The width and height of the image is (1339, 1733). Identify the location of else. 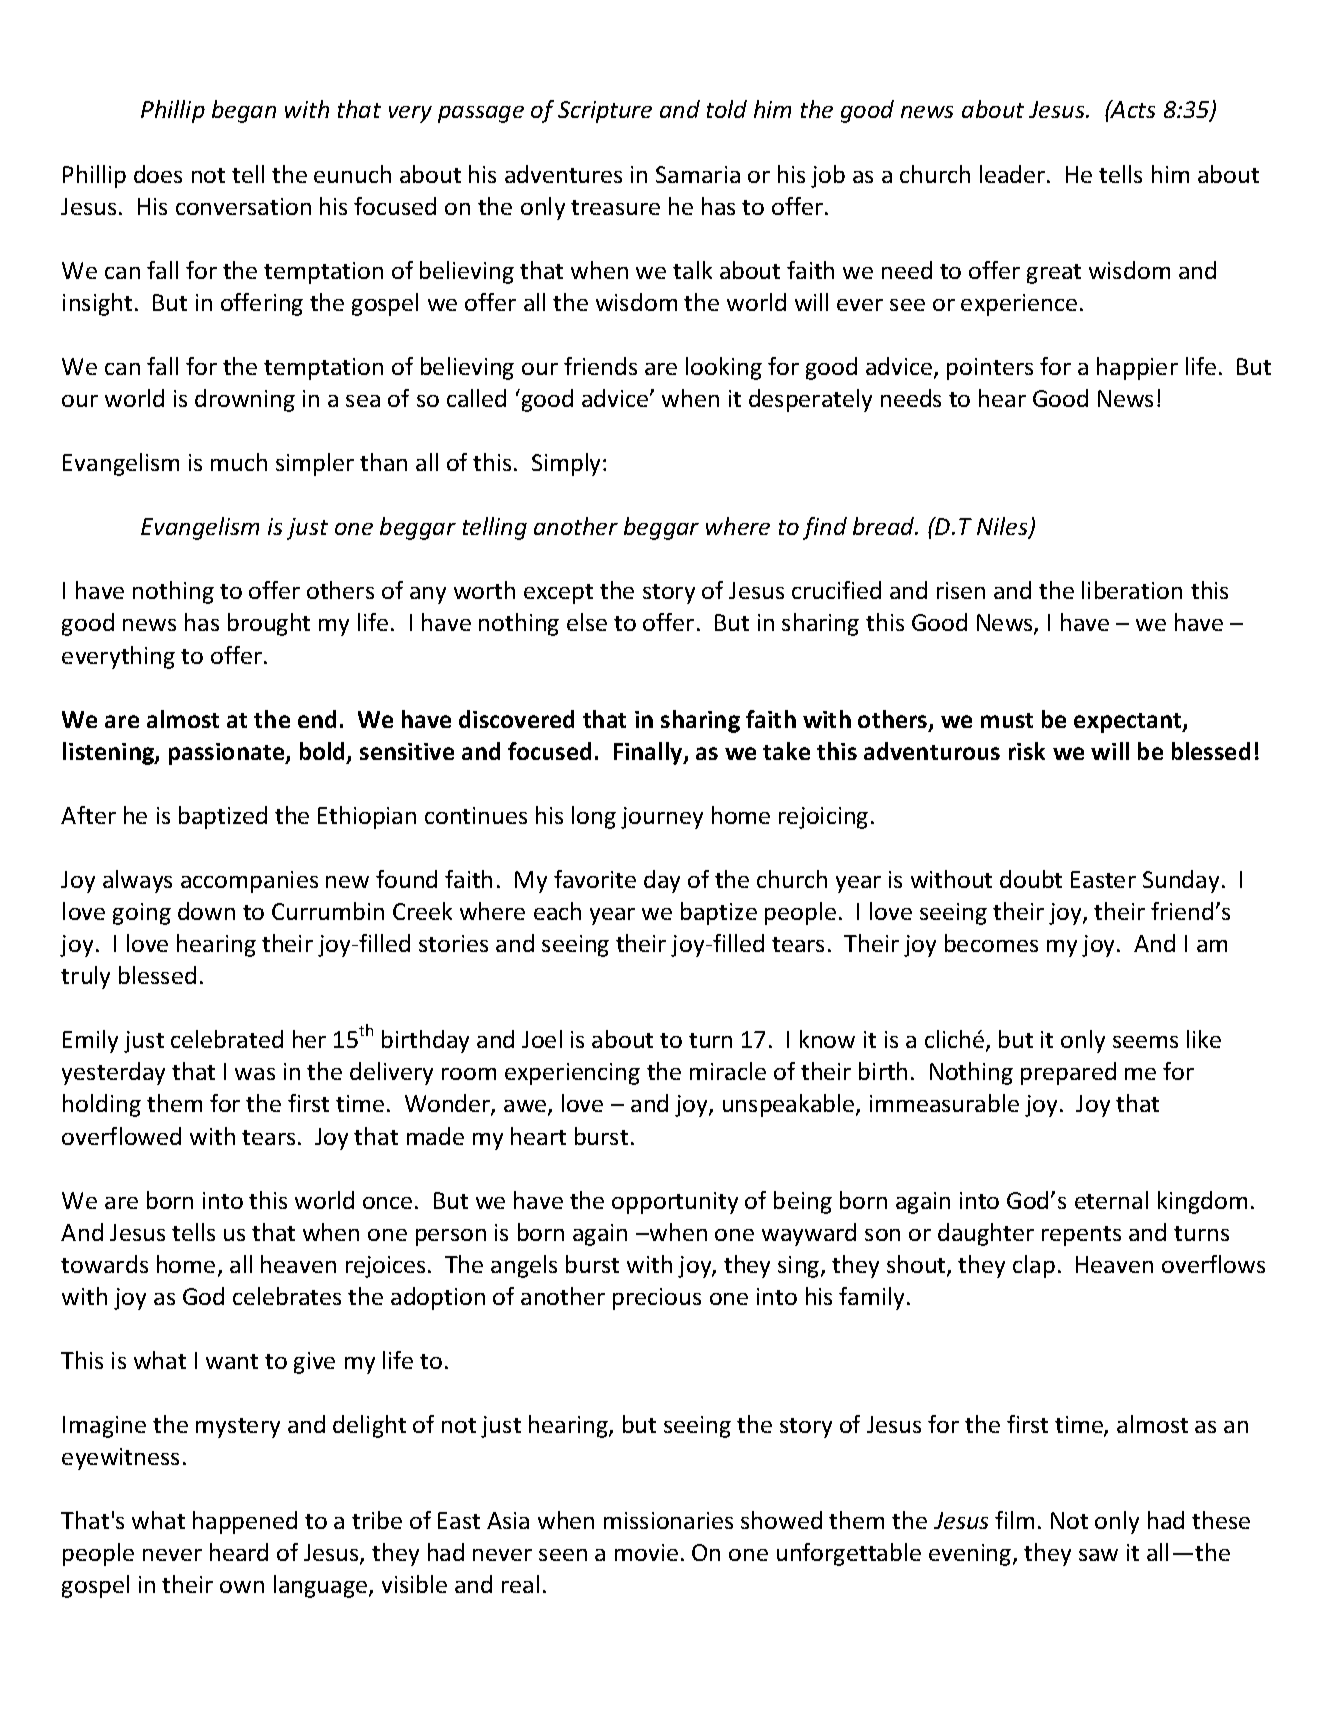
(587, 622).
